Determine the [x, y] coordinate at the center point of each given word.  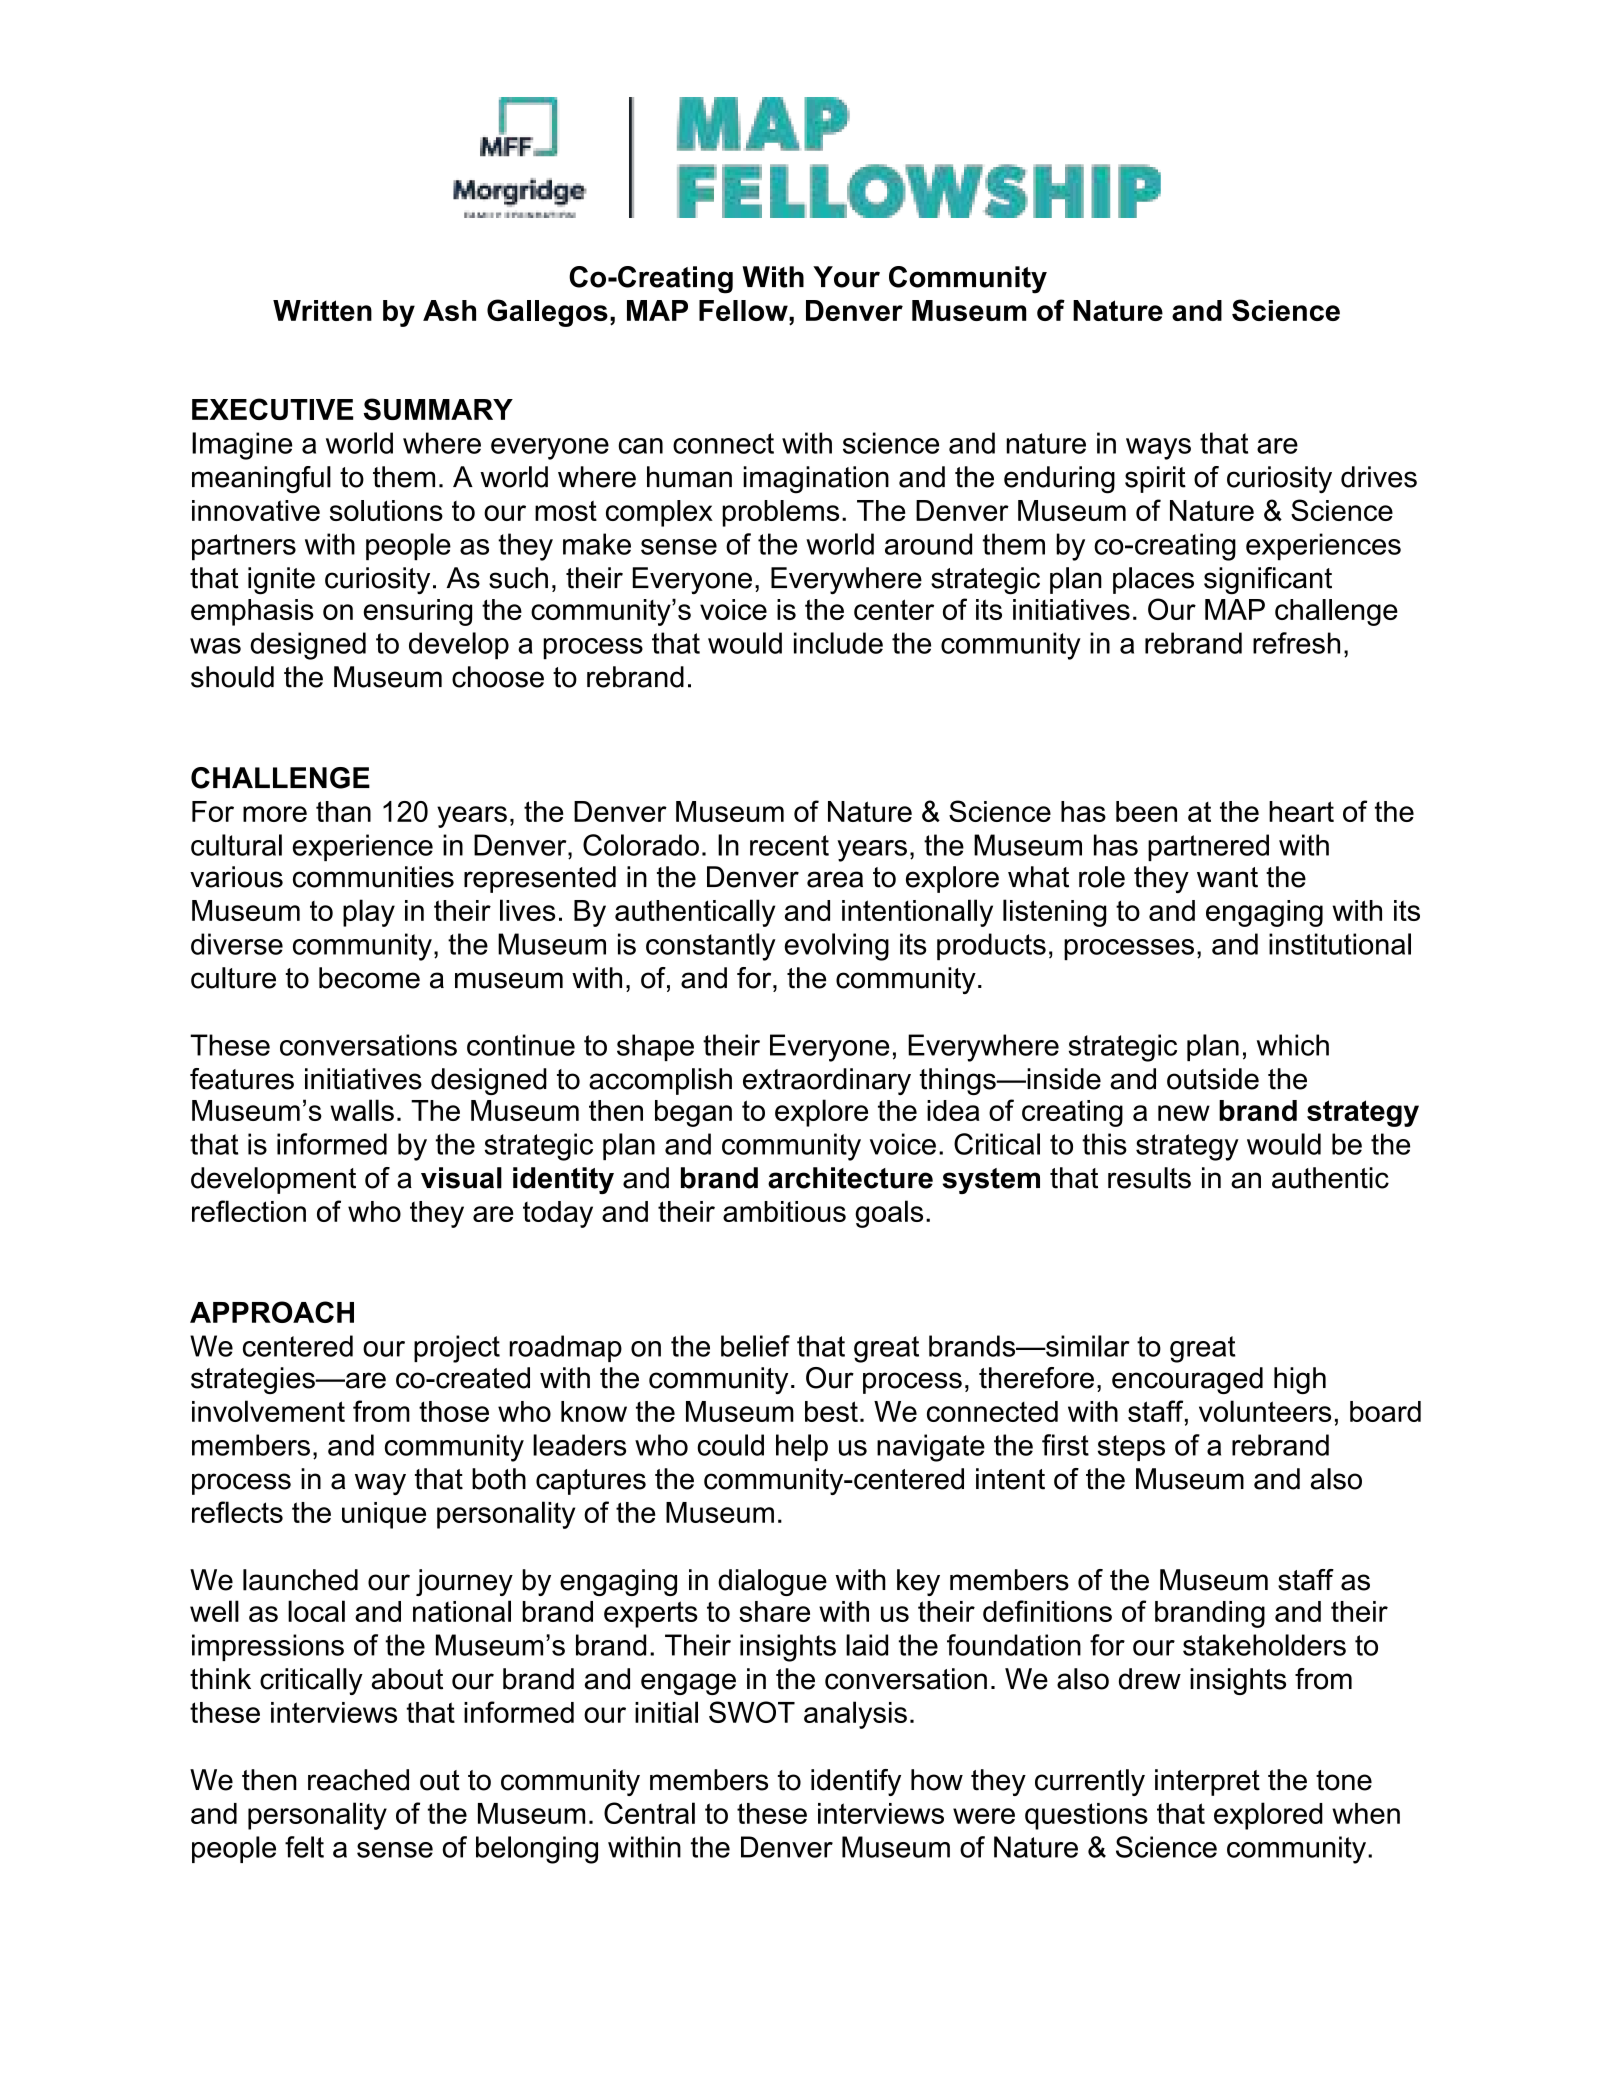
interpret [1207, 1782]
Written [322, 310]
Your [846, 277]
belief [755, 1346]
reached [358, 1780]
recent [789, 845]
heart [1301, 811]
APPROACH [272, 1312]
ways [1158, 449]
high [1300, 1380]
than [343, 811]
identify [856, 1782]
